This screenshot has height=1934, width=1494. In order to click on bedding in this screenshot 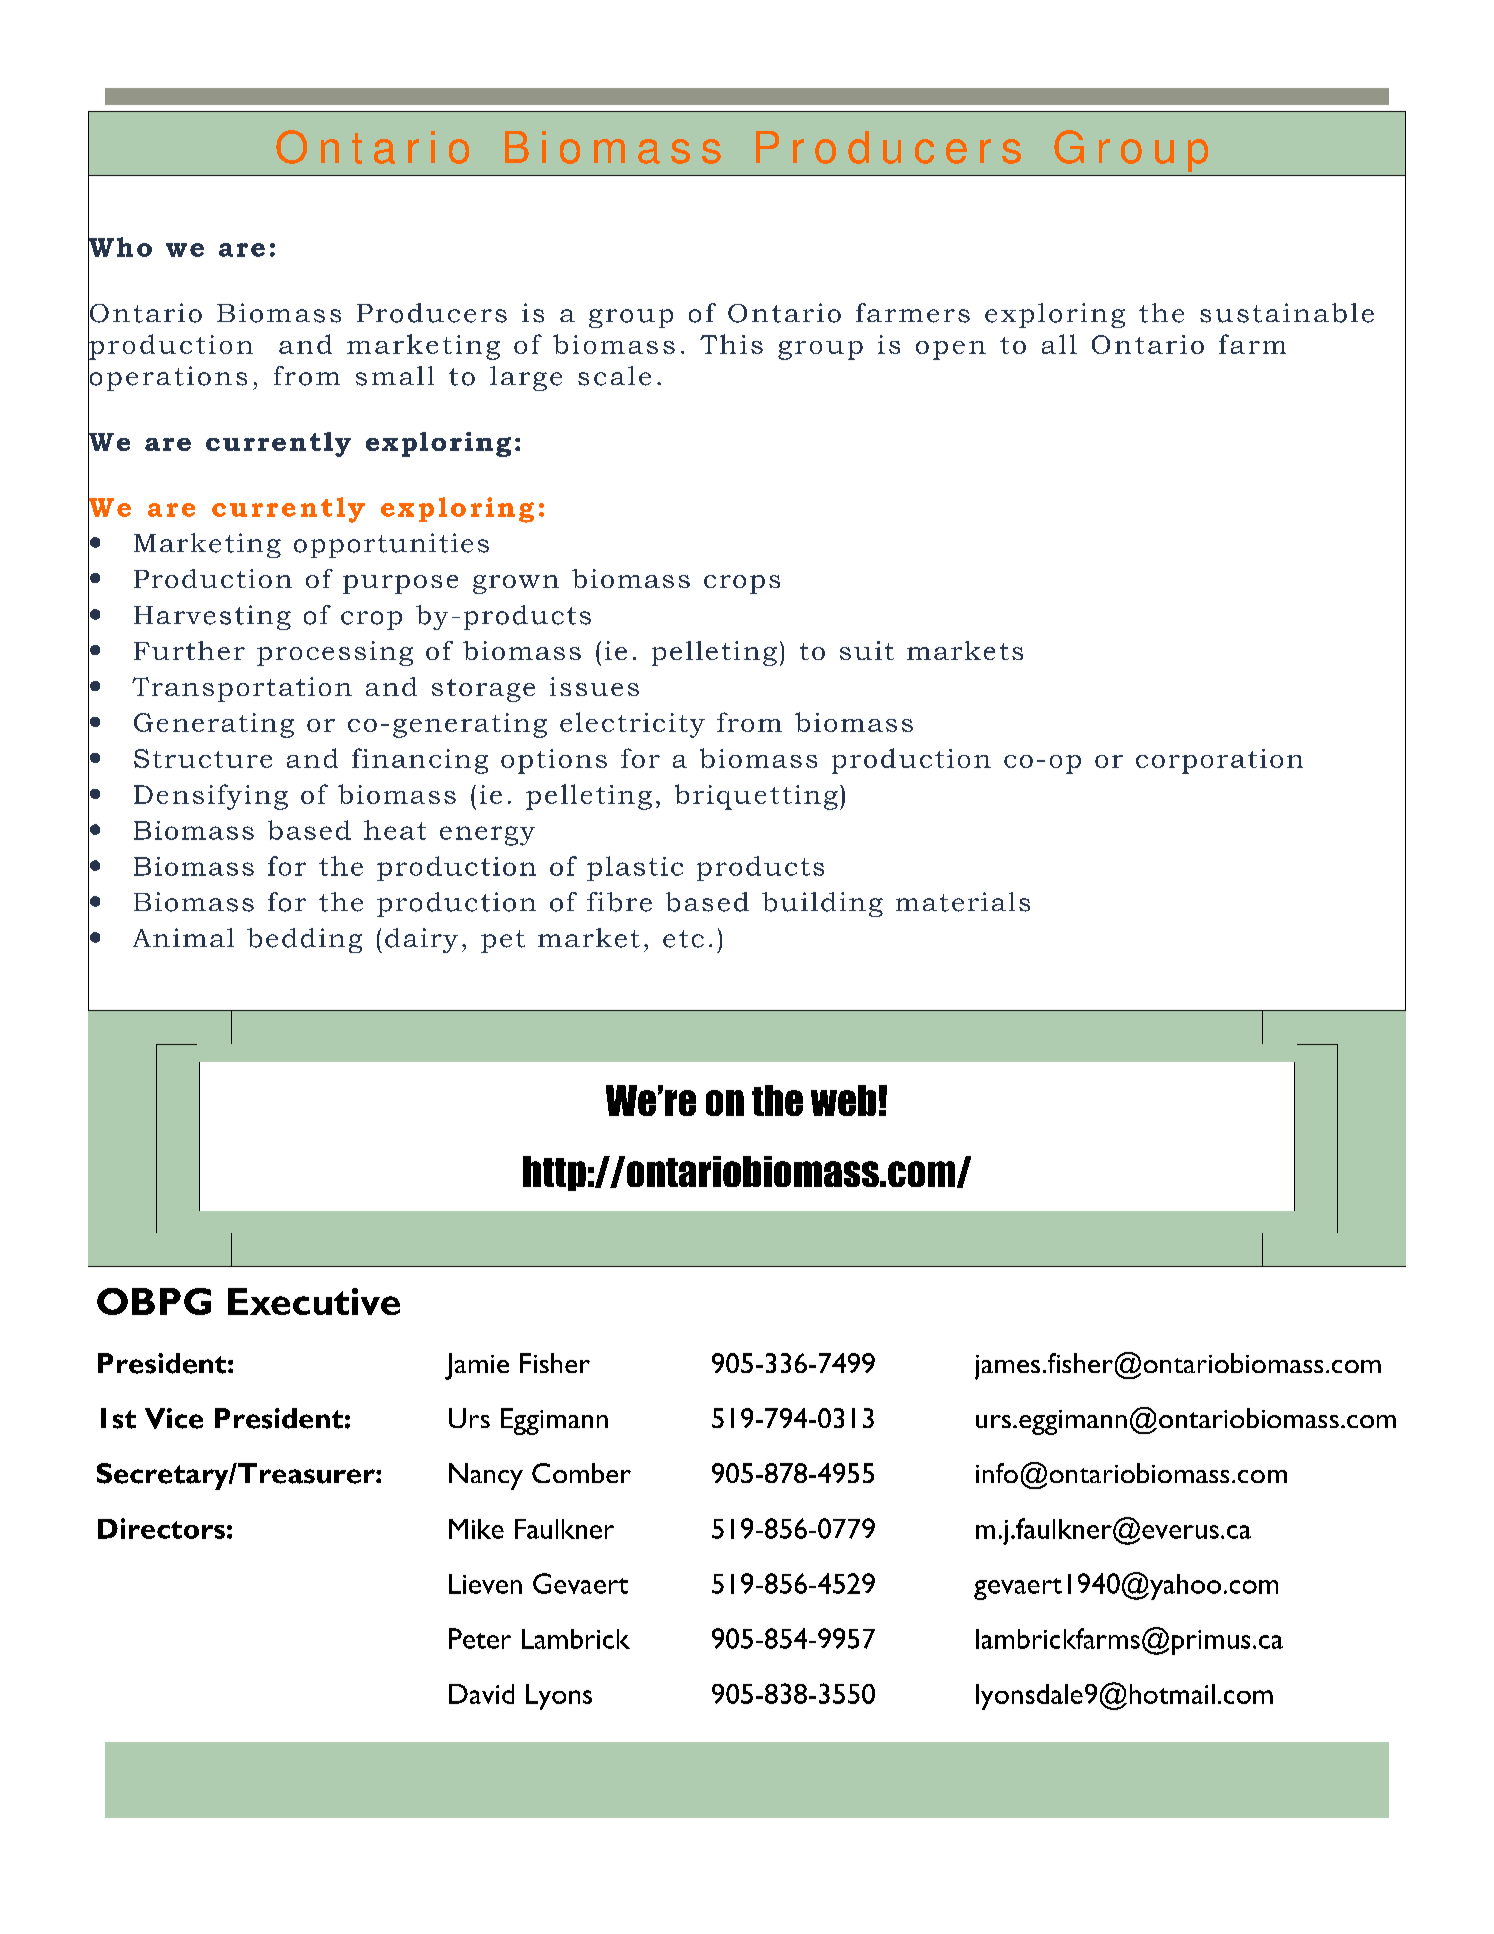, I will do `click(304, 940)`.
